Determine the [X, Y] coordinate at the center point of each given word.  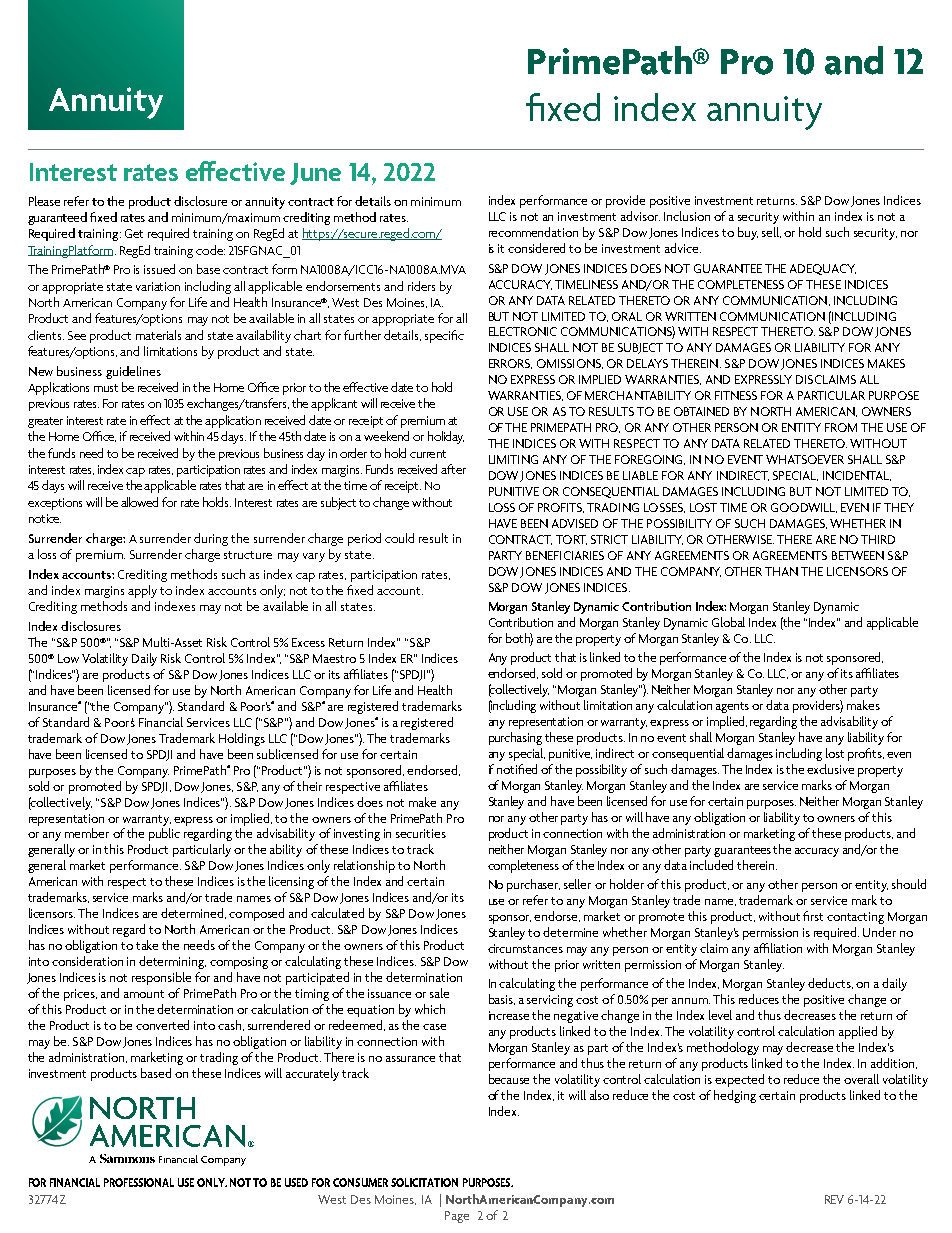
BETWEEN [858, 555]
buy [748, 233]
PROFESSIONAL [139, 1182]
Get [134, 233]
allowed [139, 502]
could [399, 538]
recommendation [533, 232]
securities [421, 833]
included [711, 865]
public [164, 834]
